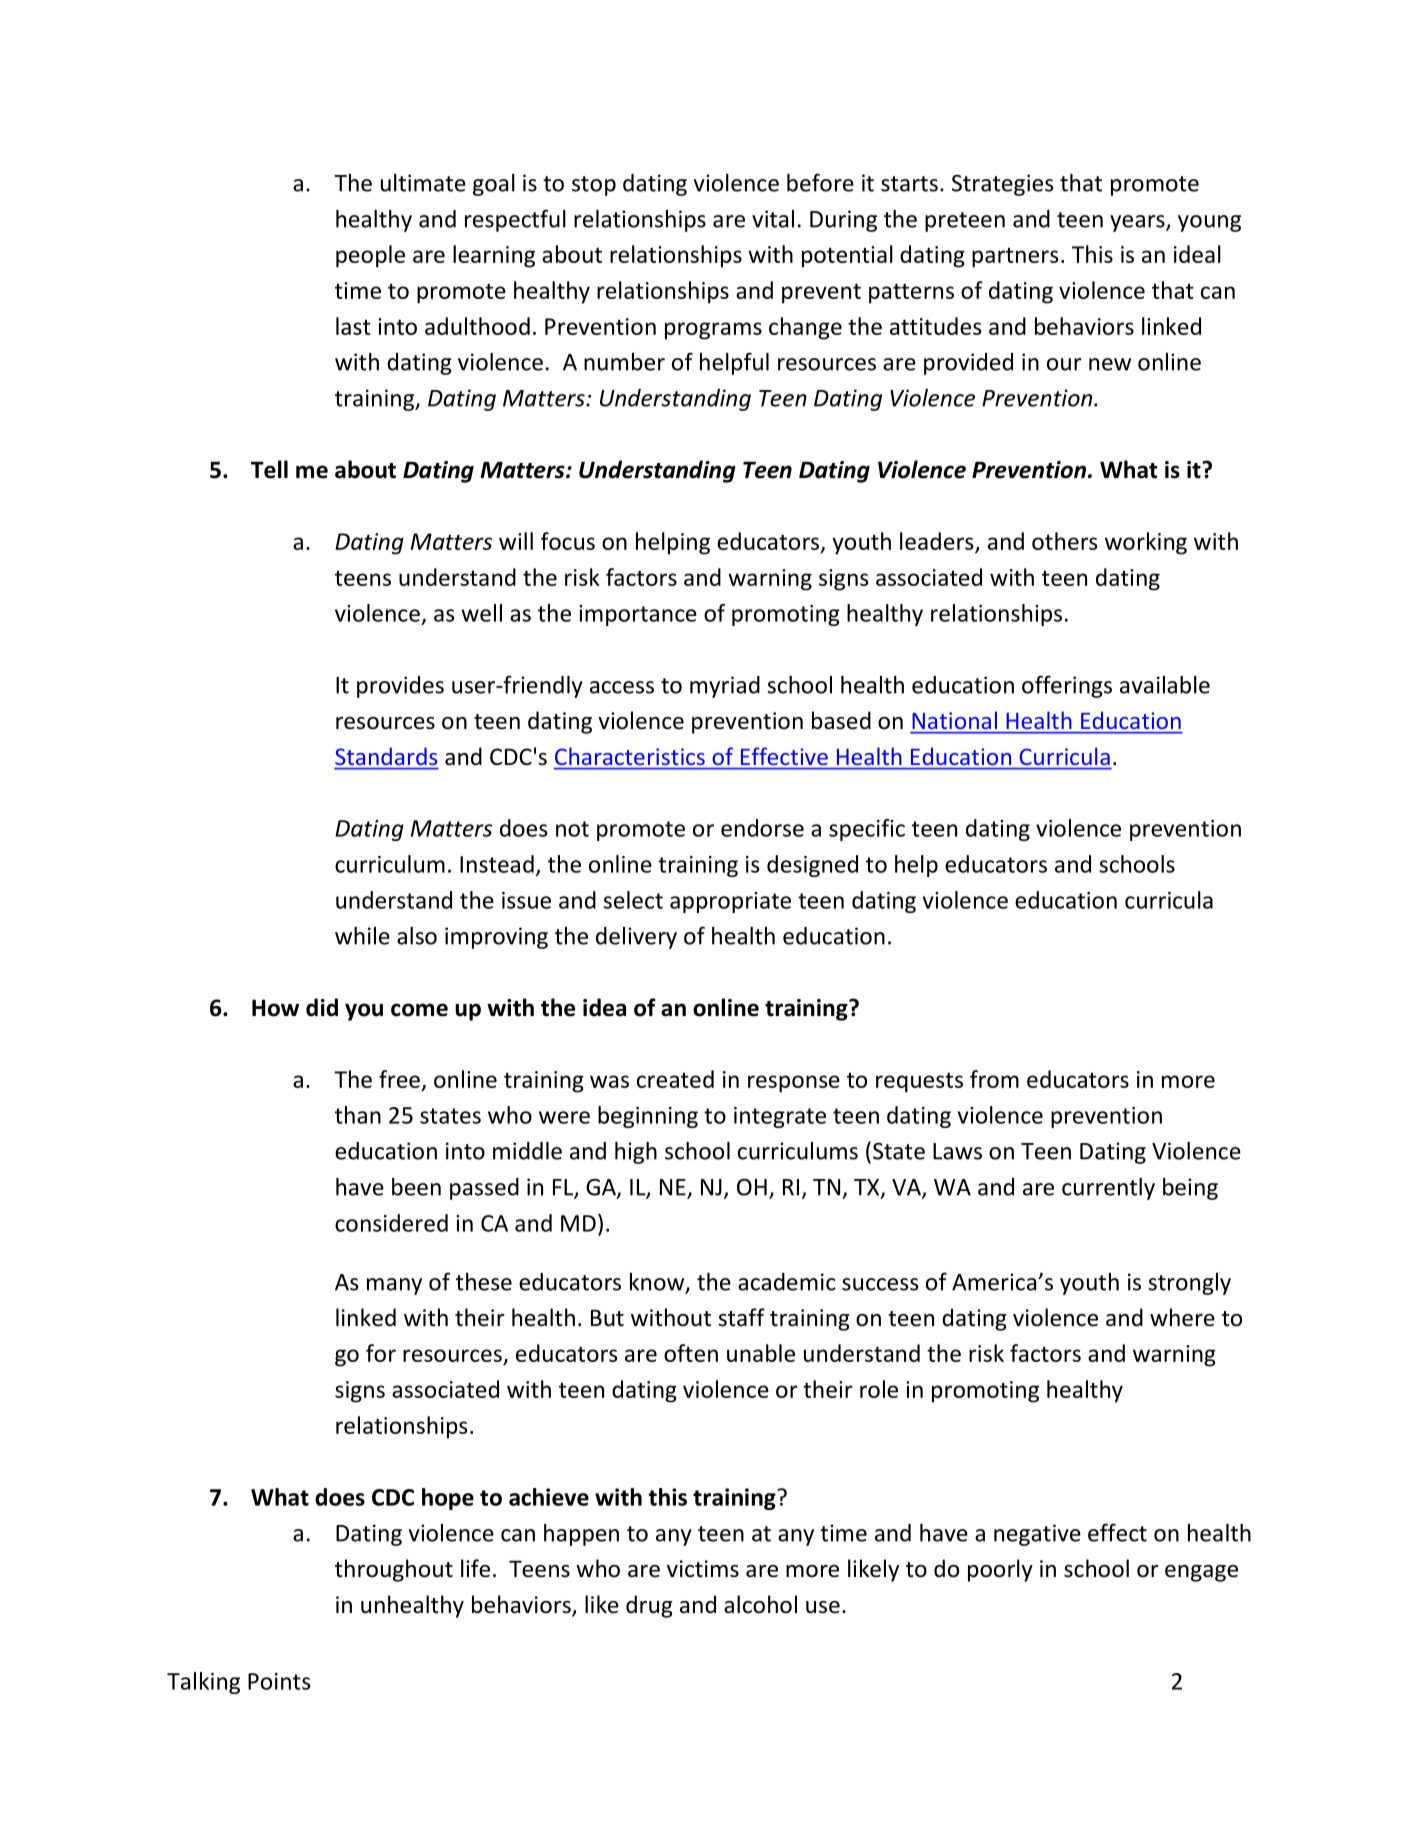 The image size is (1421, 1839). Describe the element at coordinates (370, 256) in the screenshot. I see `people` at that location.
